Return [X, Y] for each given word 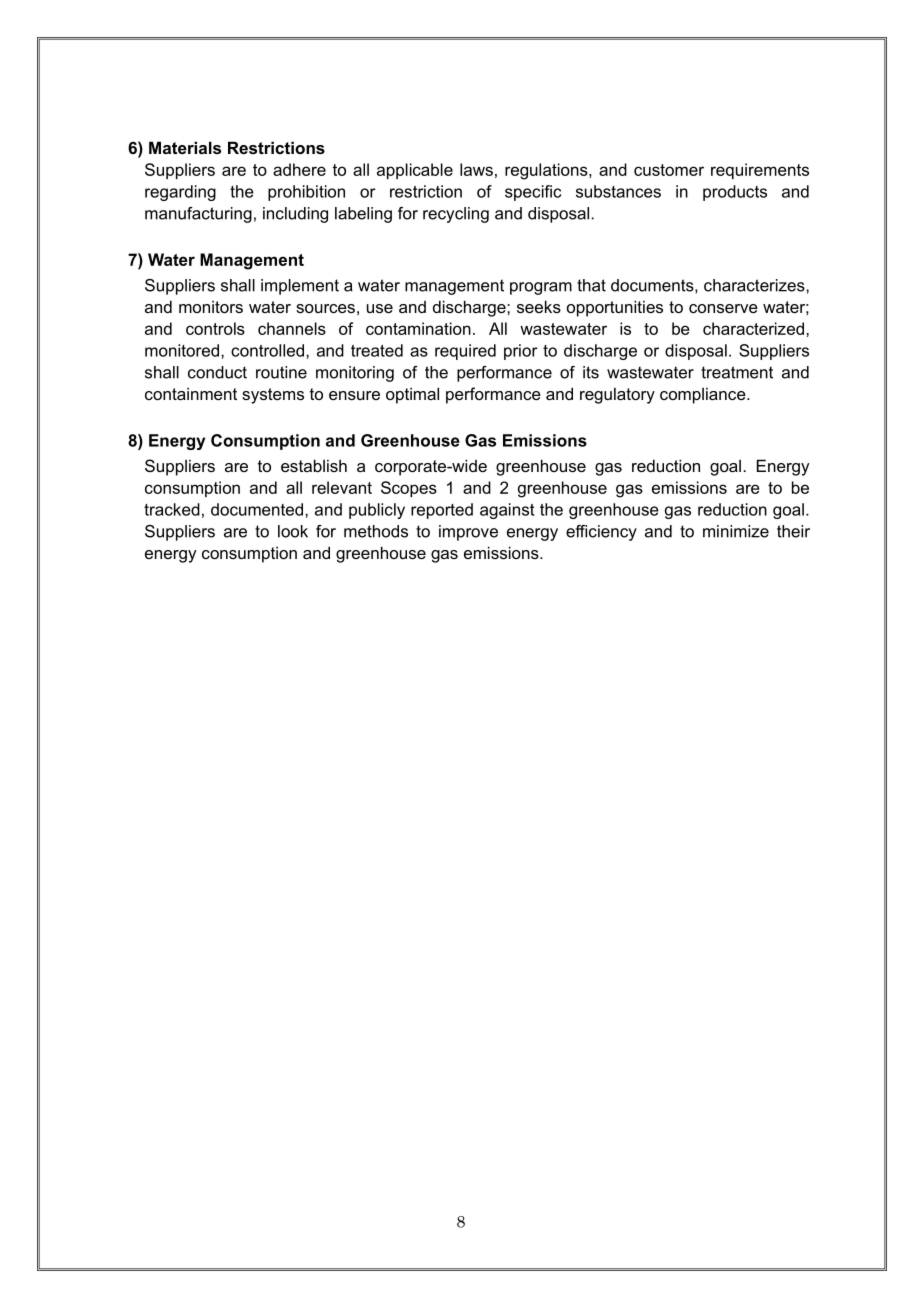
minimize [736, 531]
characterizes [755, 285]
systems [273, 396]
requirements [760, 171]
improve [468, 533]
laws [476, 169]
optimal [412, 395]
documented [258, 509]
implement [300, 287]
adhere [299, 169]
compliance [704, 395]
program [541, 288]
